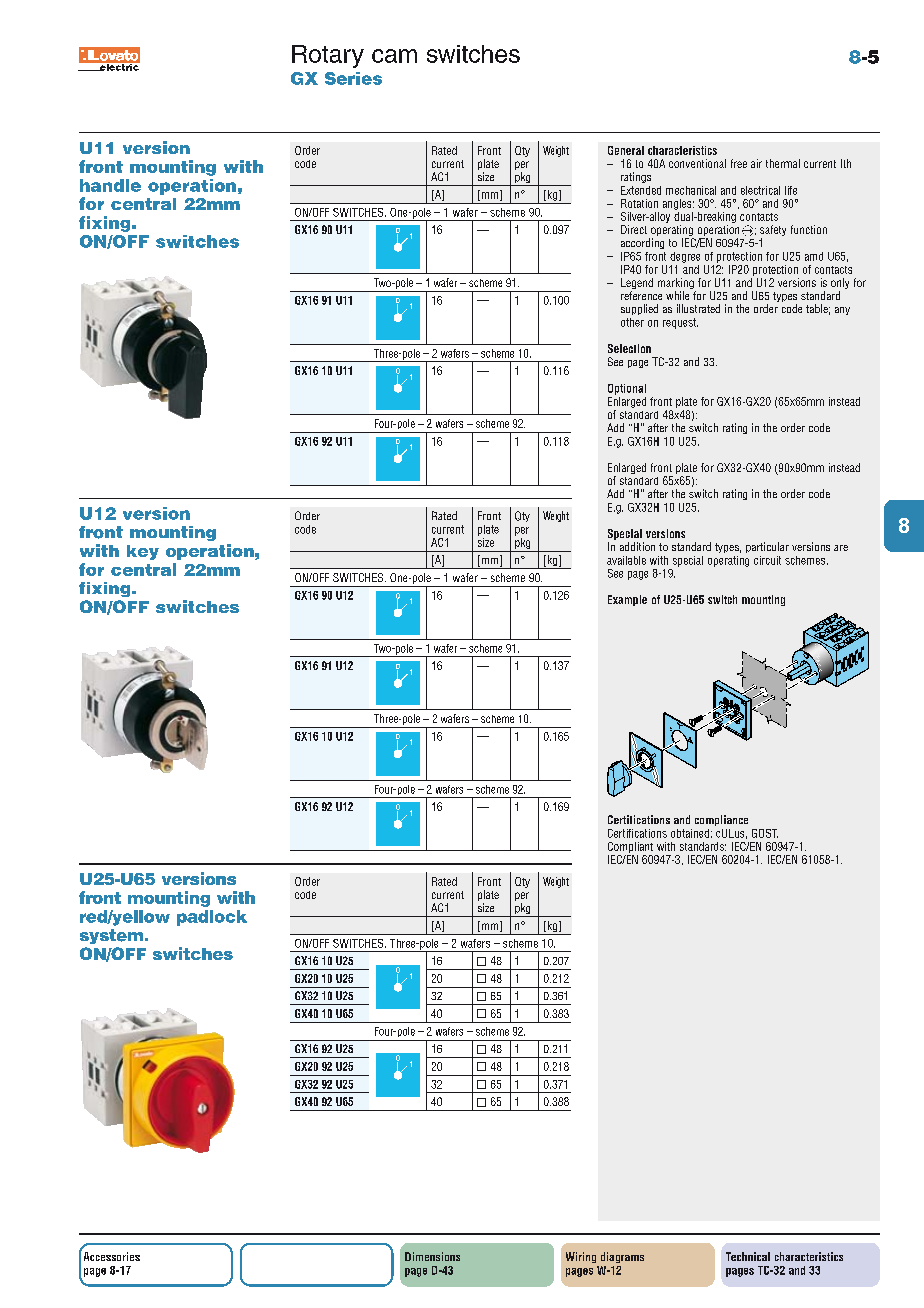  Describe the element at coordinates (767, 560) in the screenshot. I see `circuit` at that location.
